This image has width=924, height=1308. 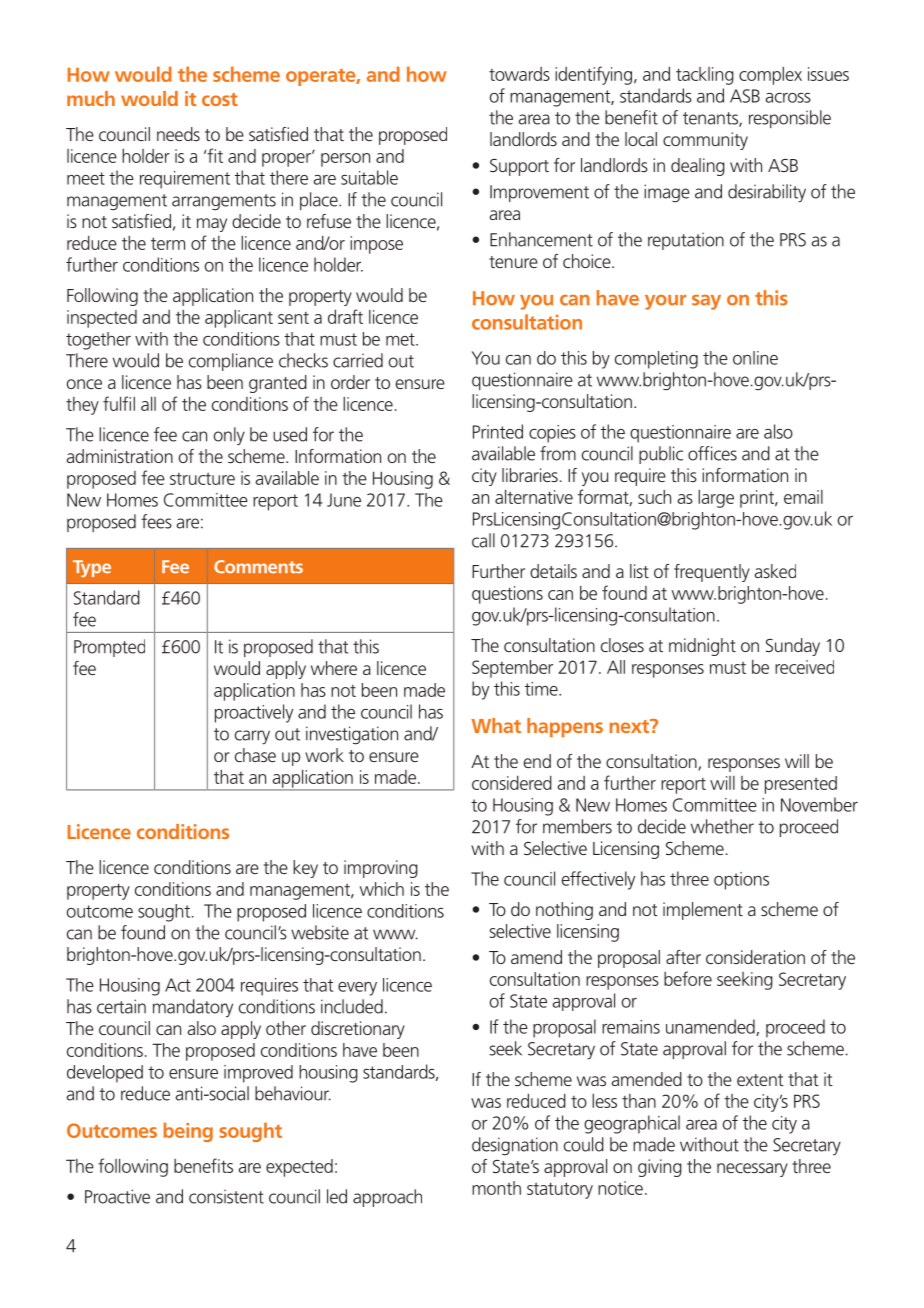 I want to click on towards, so click(x=519, y=74).
